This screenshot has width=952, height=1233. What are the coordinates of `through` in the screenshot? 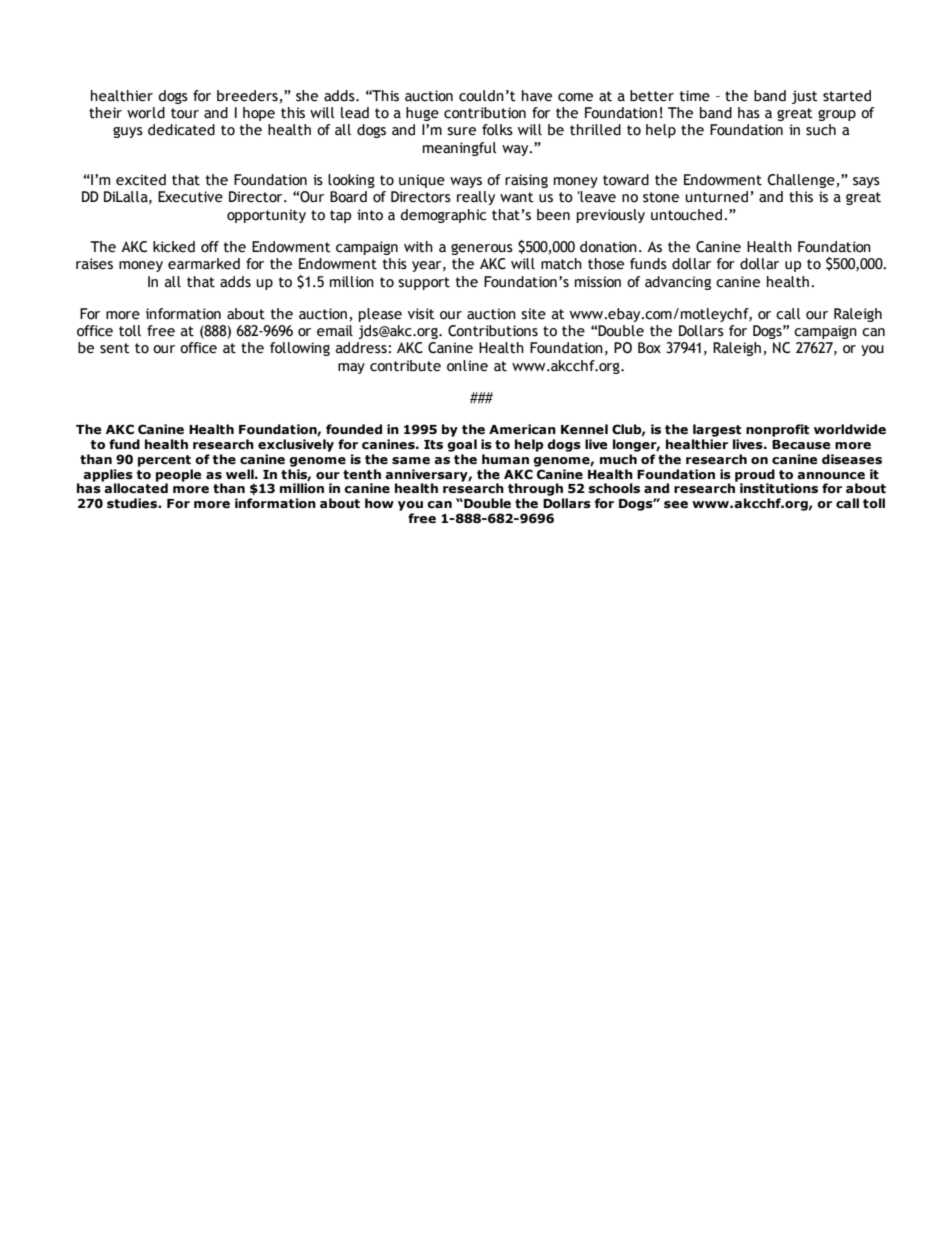 It's located at (535, 489).
